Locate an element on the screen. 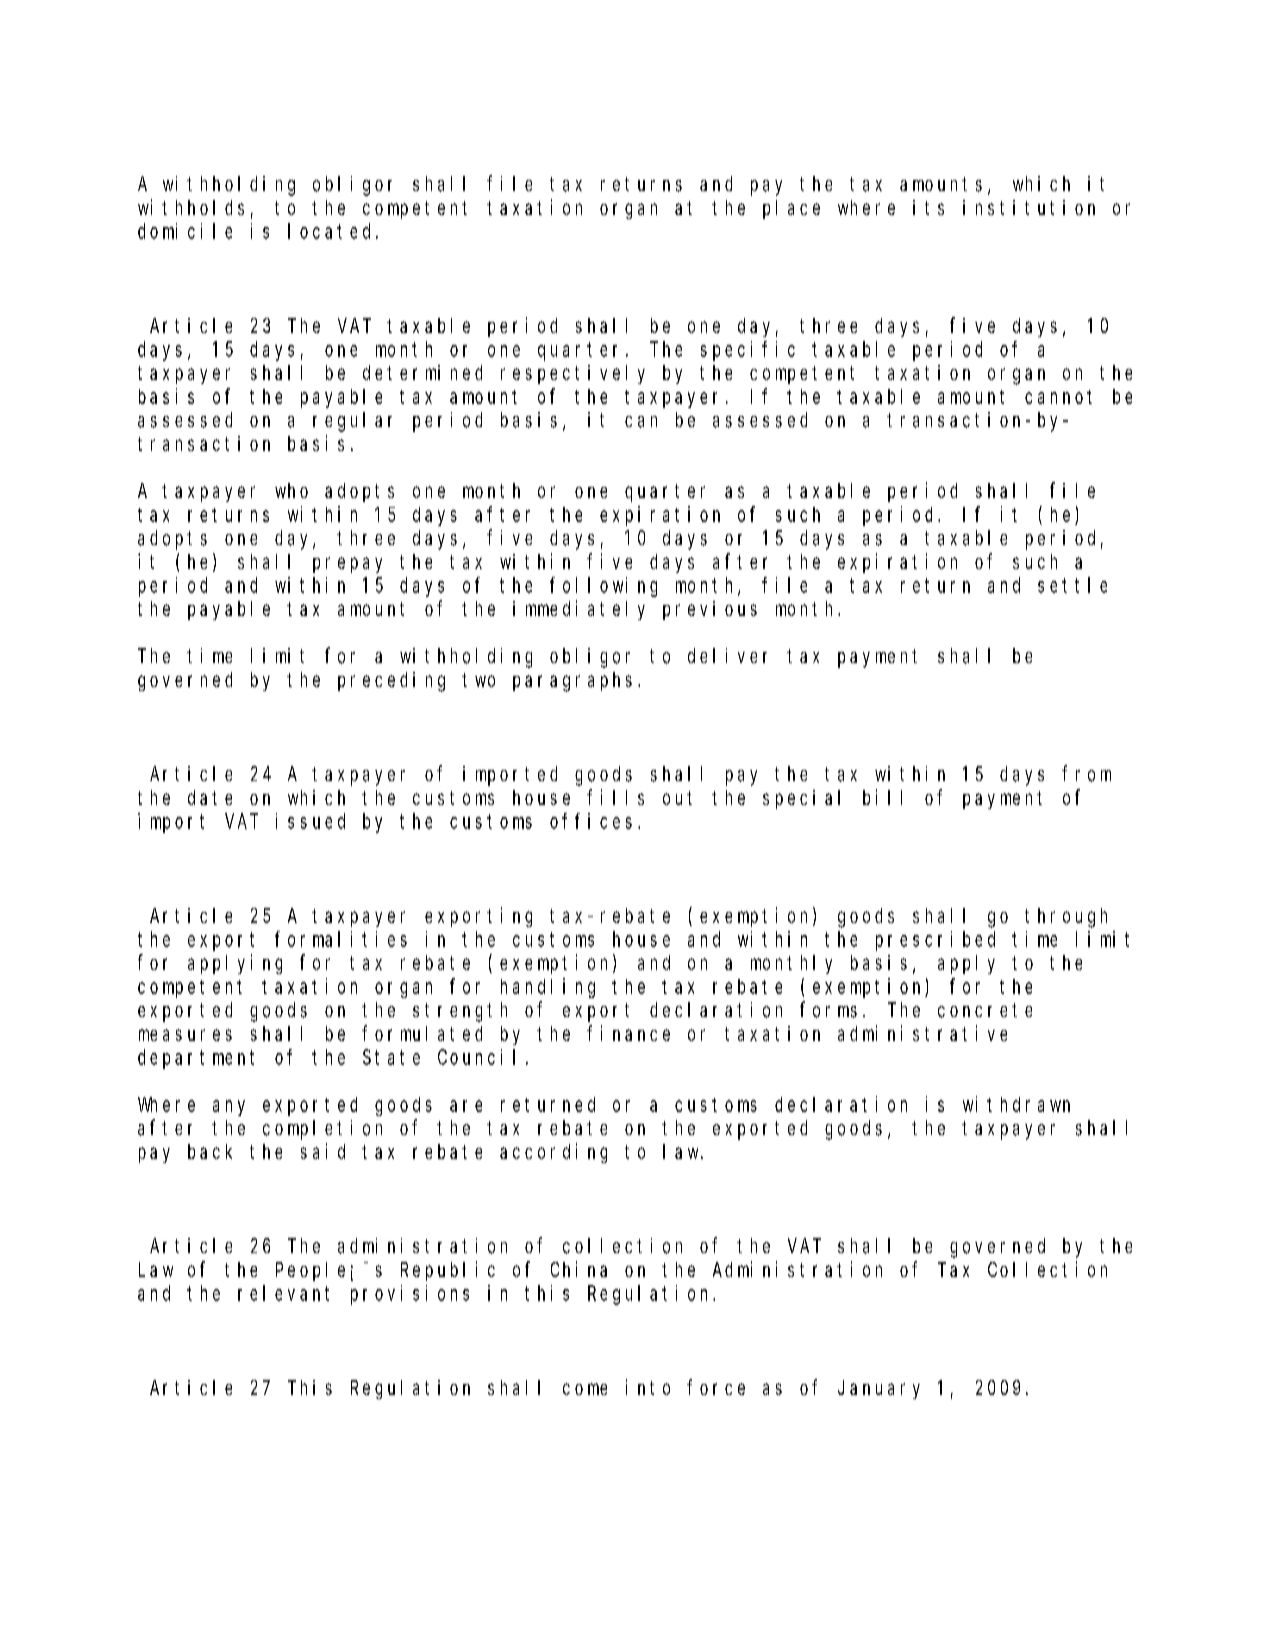  specific is located at coordinates (748, 351).
